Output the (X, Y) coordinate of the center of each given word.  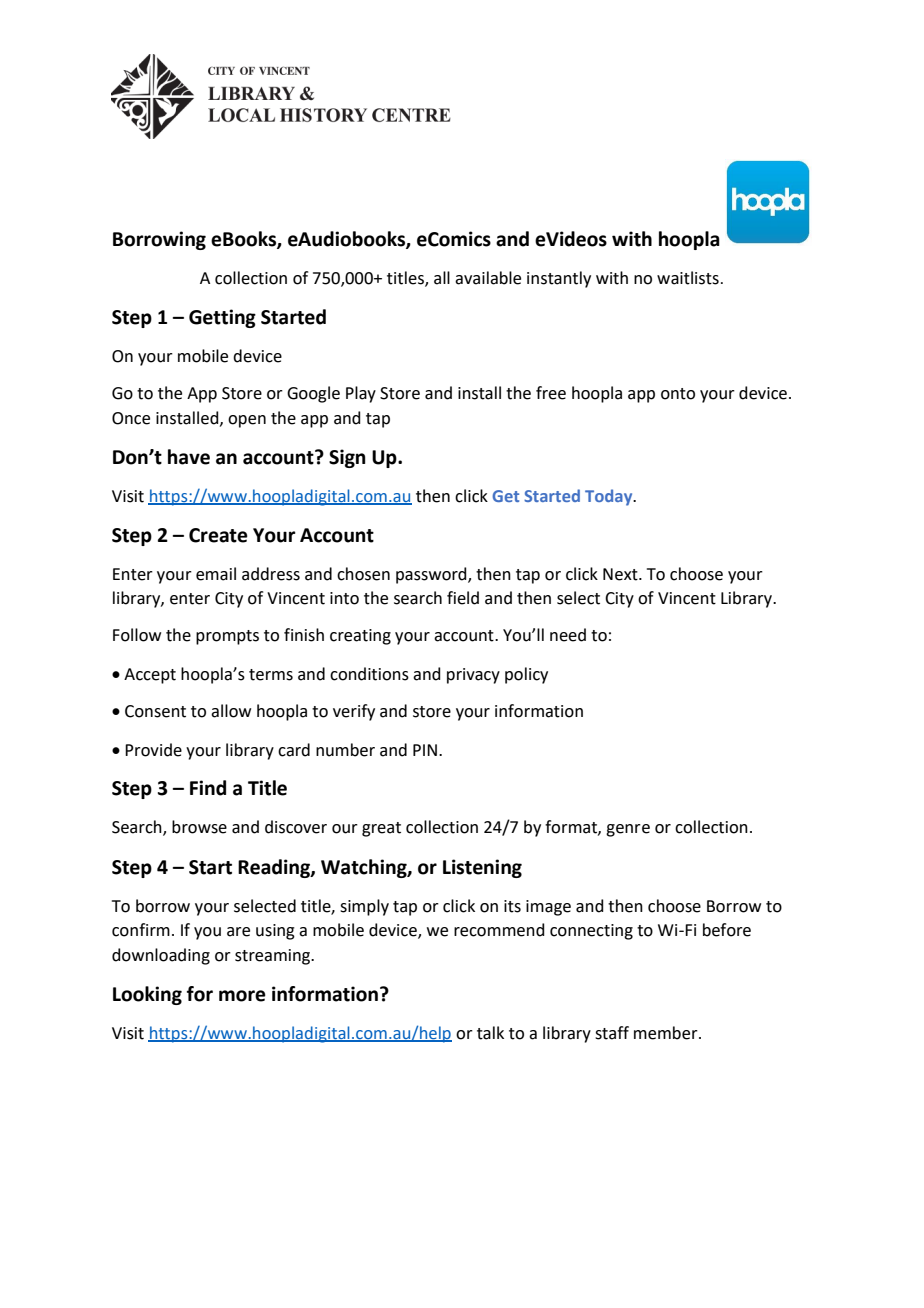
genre (628, 830)
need (568, 635)
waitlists (688, 278)
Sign (347, 458)
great (381, 829)
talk (490, 1033)
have (189, 457)
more (242, 996)
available (488, 278)
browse (199, 827)
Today (610, 497)
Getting (222, 318)
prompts (227, 637)
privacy (473, 676)
